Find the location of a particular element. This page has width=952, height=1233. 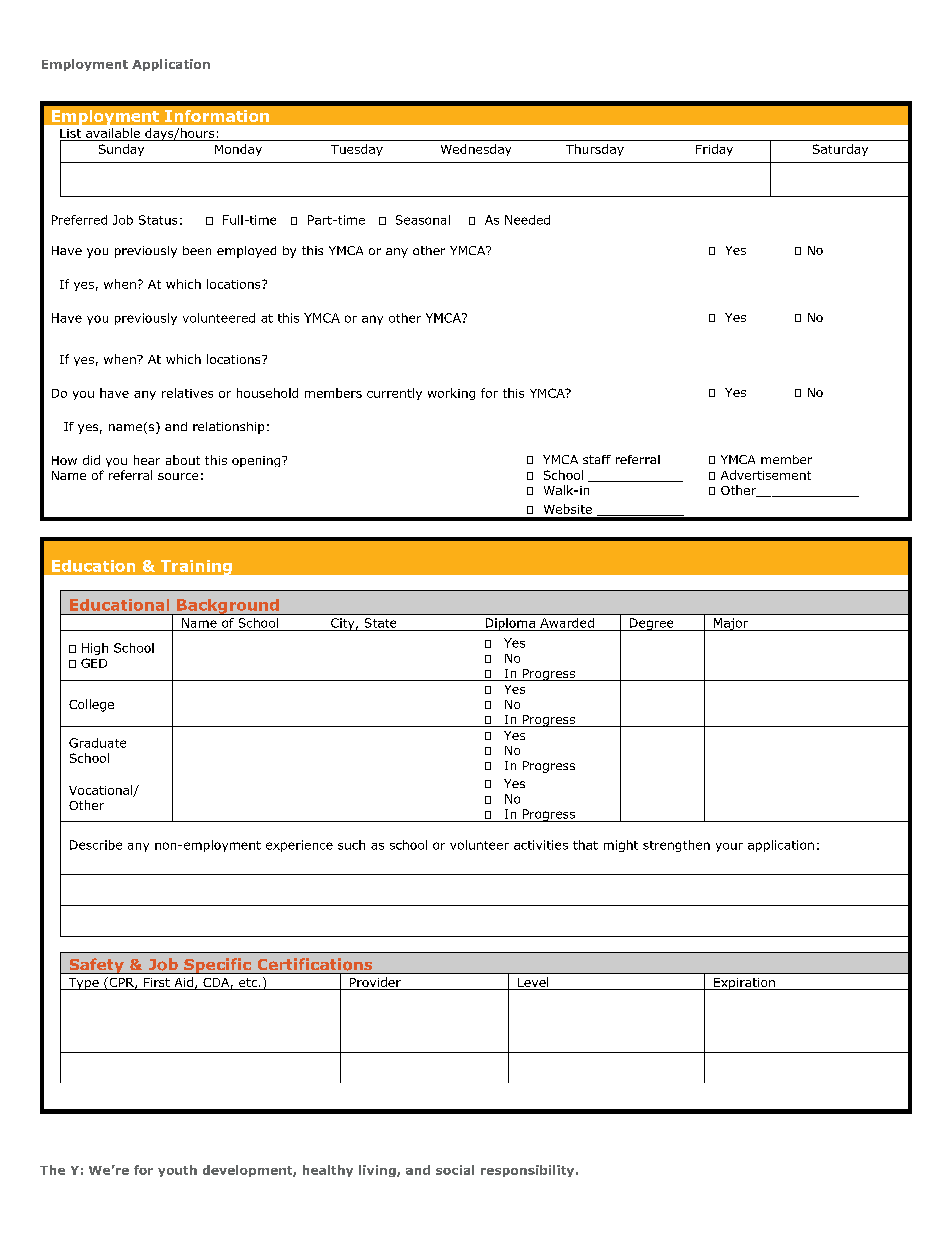

Wednesday is located at coordinates (476, 150).
